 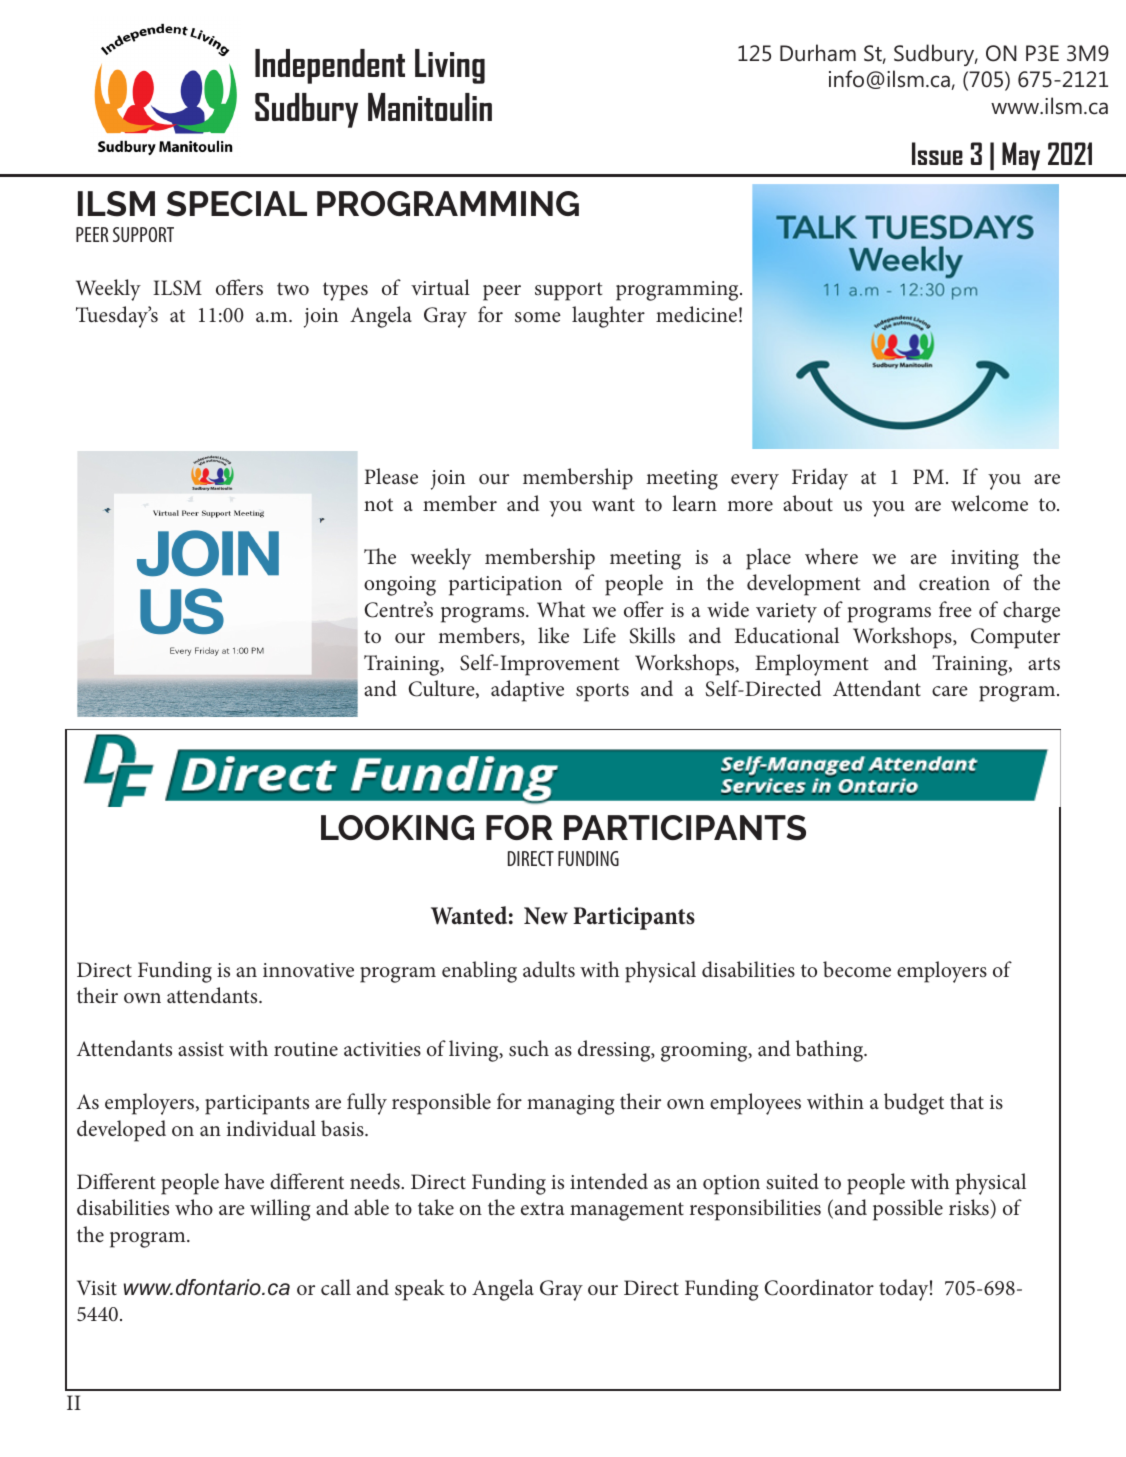 What do you see at coordinates (542, 1208) in the page?
I see `extra` at bounding box center [542, 1208].
